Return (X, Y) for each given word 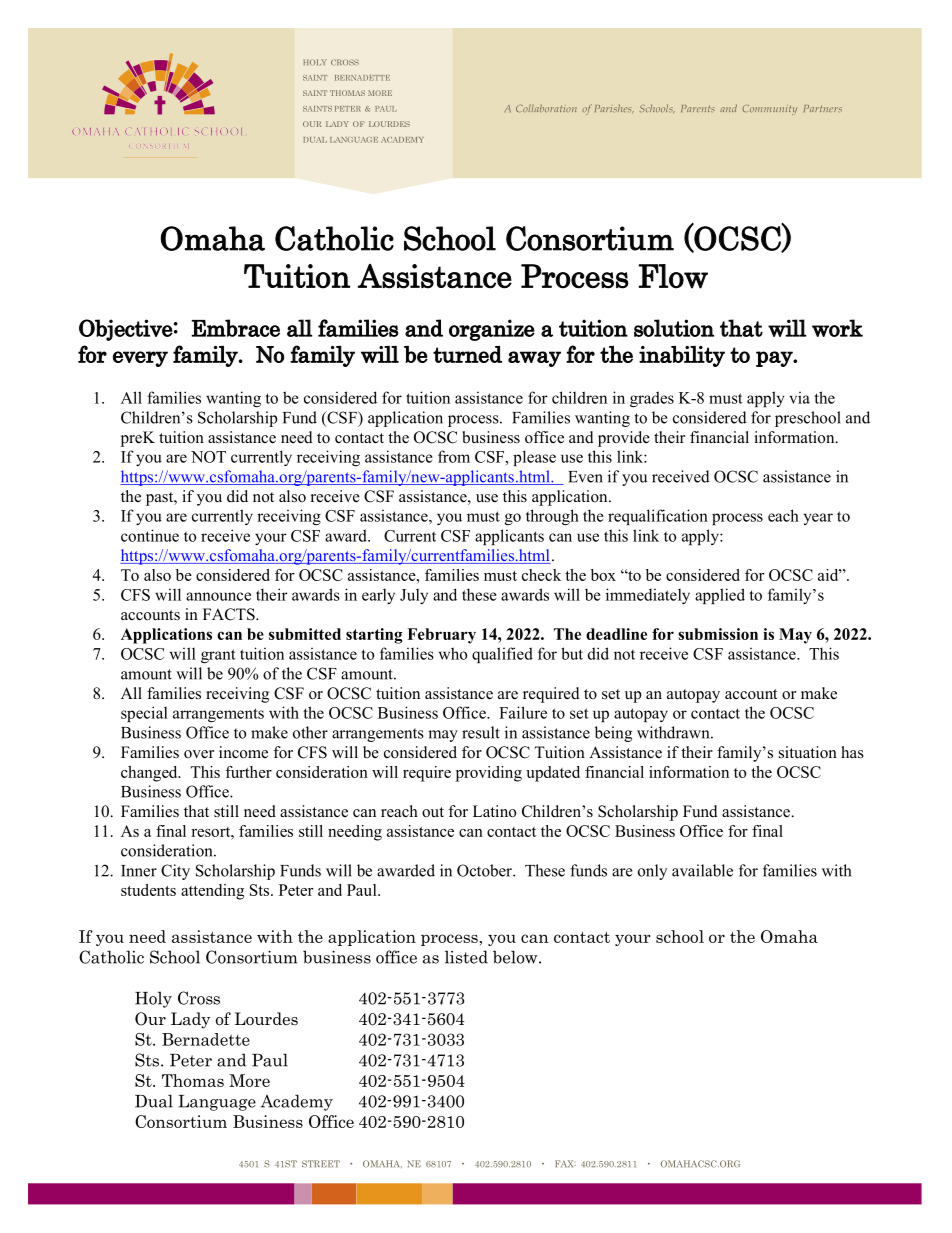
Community (769, 110)
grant (218, 656)
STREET (321, 1164)
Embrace (235, 328)
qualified (502, 655)
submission (718, 634)
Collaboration (546, 108)
